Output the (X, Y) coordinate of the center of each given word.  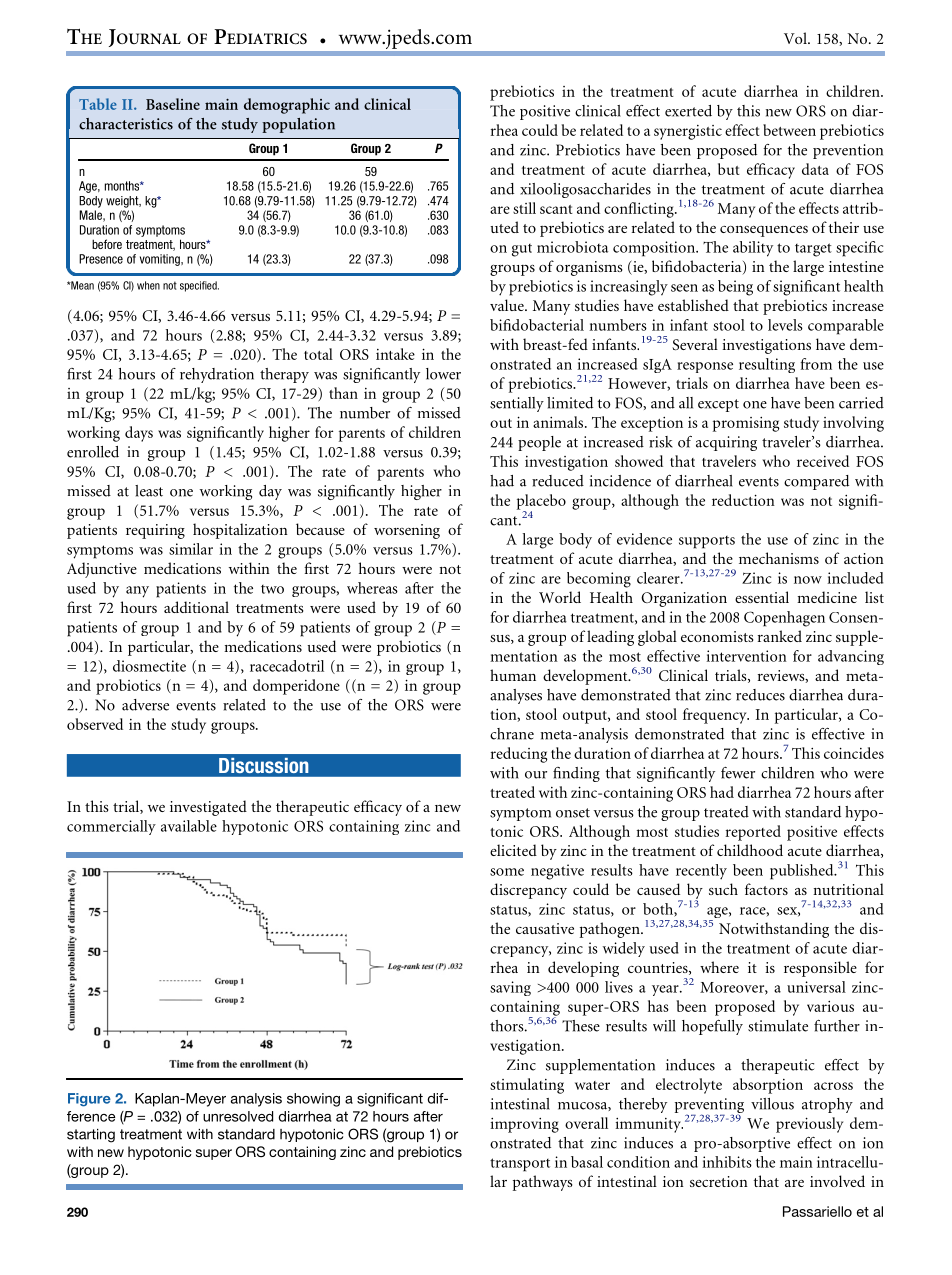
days (139, 434)
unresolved (238, 1116)
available (189, 826)
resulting (767, 365)
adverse (145, 705)
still (524, 208)
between (789, 130)
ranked (780, 636)
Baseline (173, 104)
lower (443, 374)
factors (766, 889)
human (513, 675)
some (507, 872)
